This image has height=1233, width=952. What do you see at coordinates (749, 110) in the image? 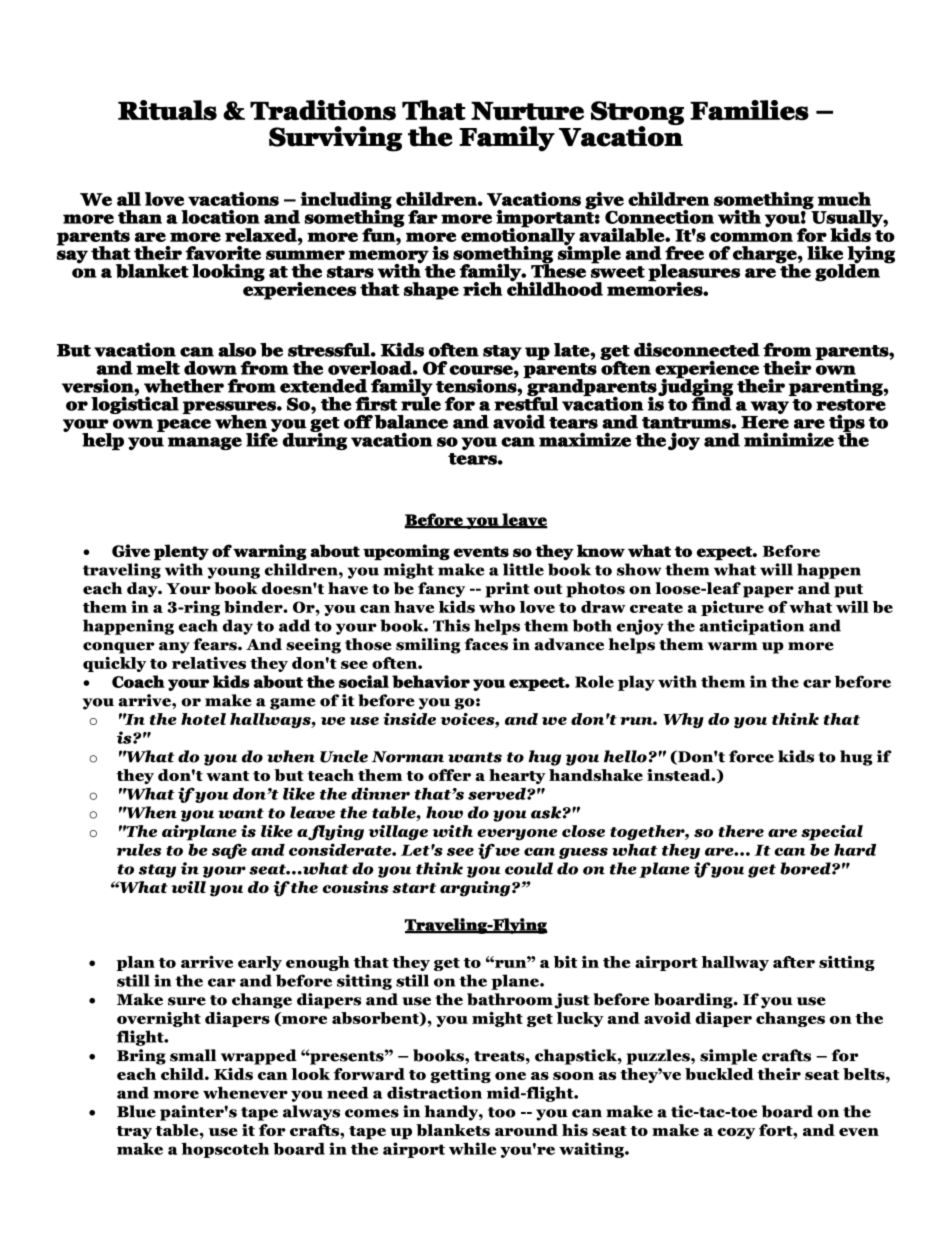
I see `Families` at bounding box center [749, 110].
